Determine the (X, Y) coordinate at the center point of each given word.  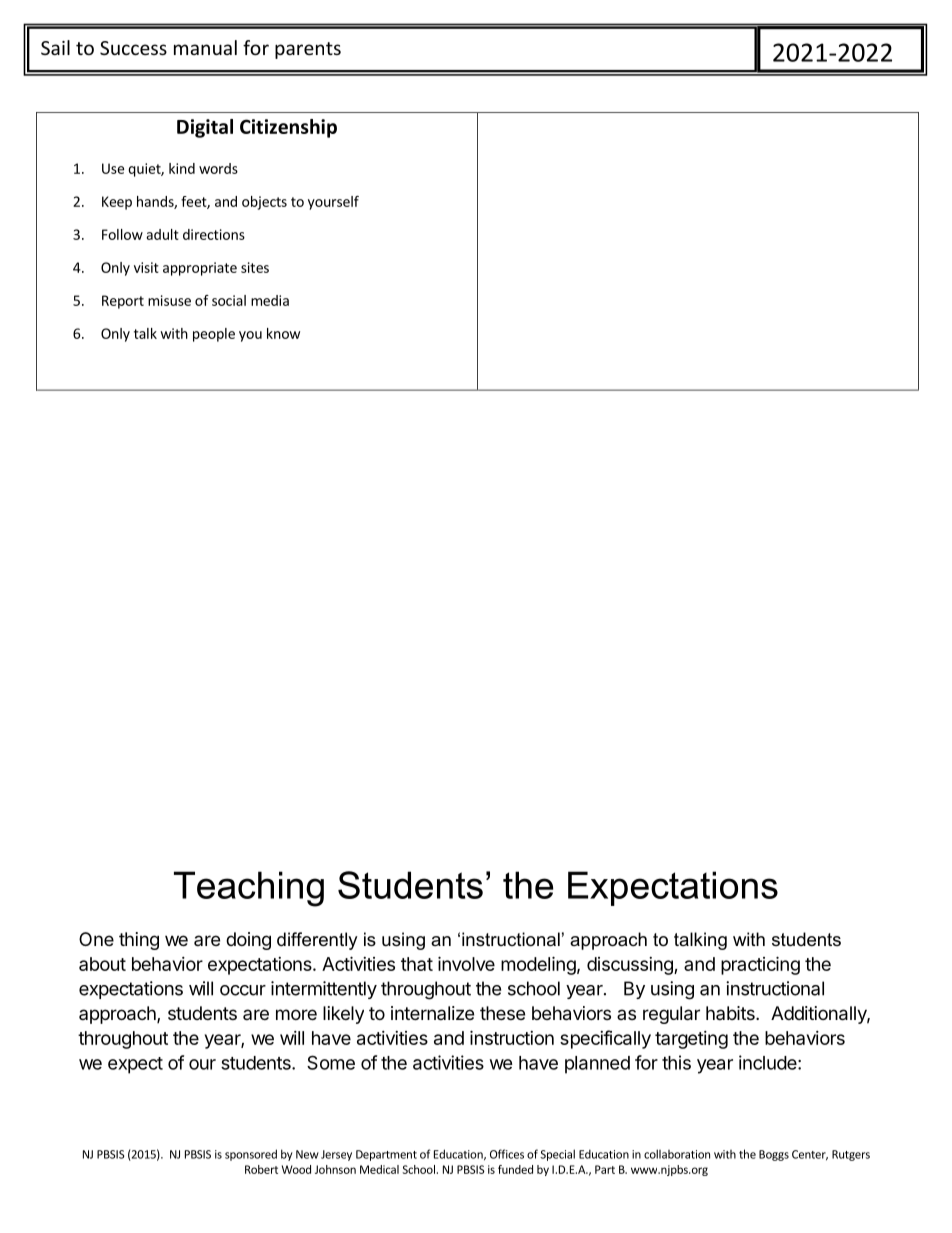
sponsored (251, 1155)
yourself (333, 203)
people (214, 335)
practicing (760, 965)
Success (133, 48)
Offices (507, 1154)
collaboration (677, 1154)
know (283, 333)
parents (308, 50)
